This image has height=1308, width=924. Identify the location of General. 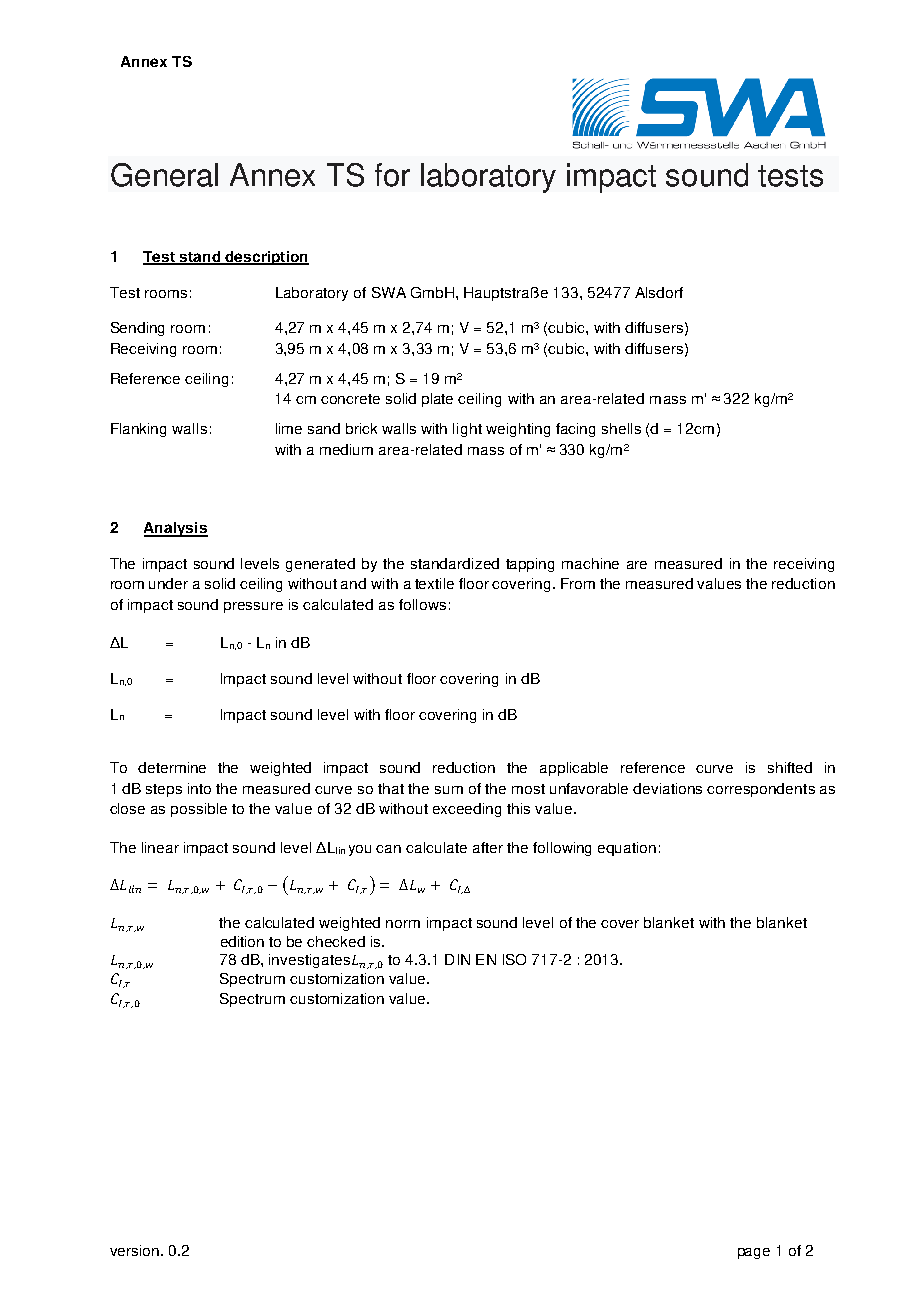
(164, 175).
